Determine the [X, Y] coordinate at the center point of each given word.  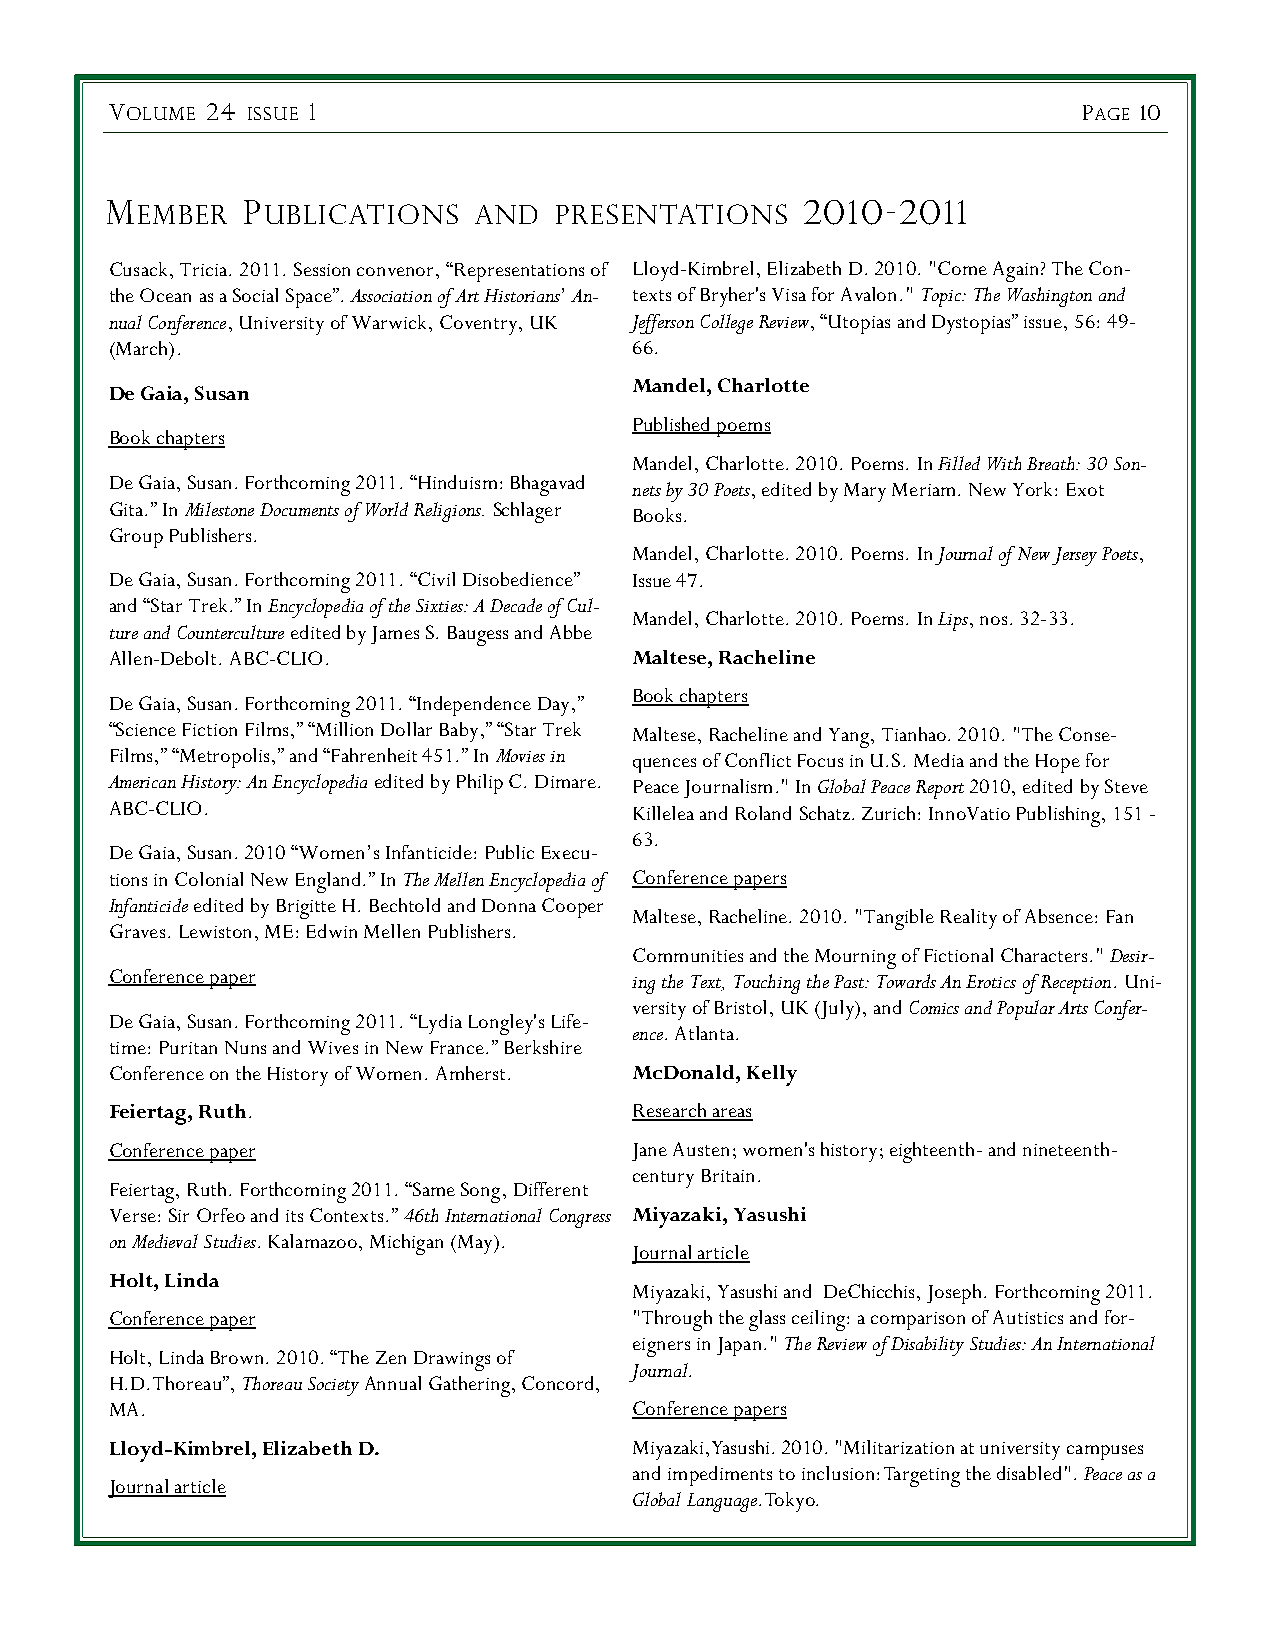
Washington [1050, 297]
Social [255, 295]
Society [333, 1386]
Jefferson [661, 324]
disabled [1029, 1473]
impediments [720, 1476]
